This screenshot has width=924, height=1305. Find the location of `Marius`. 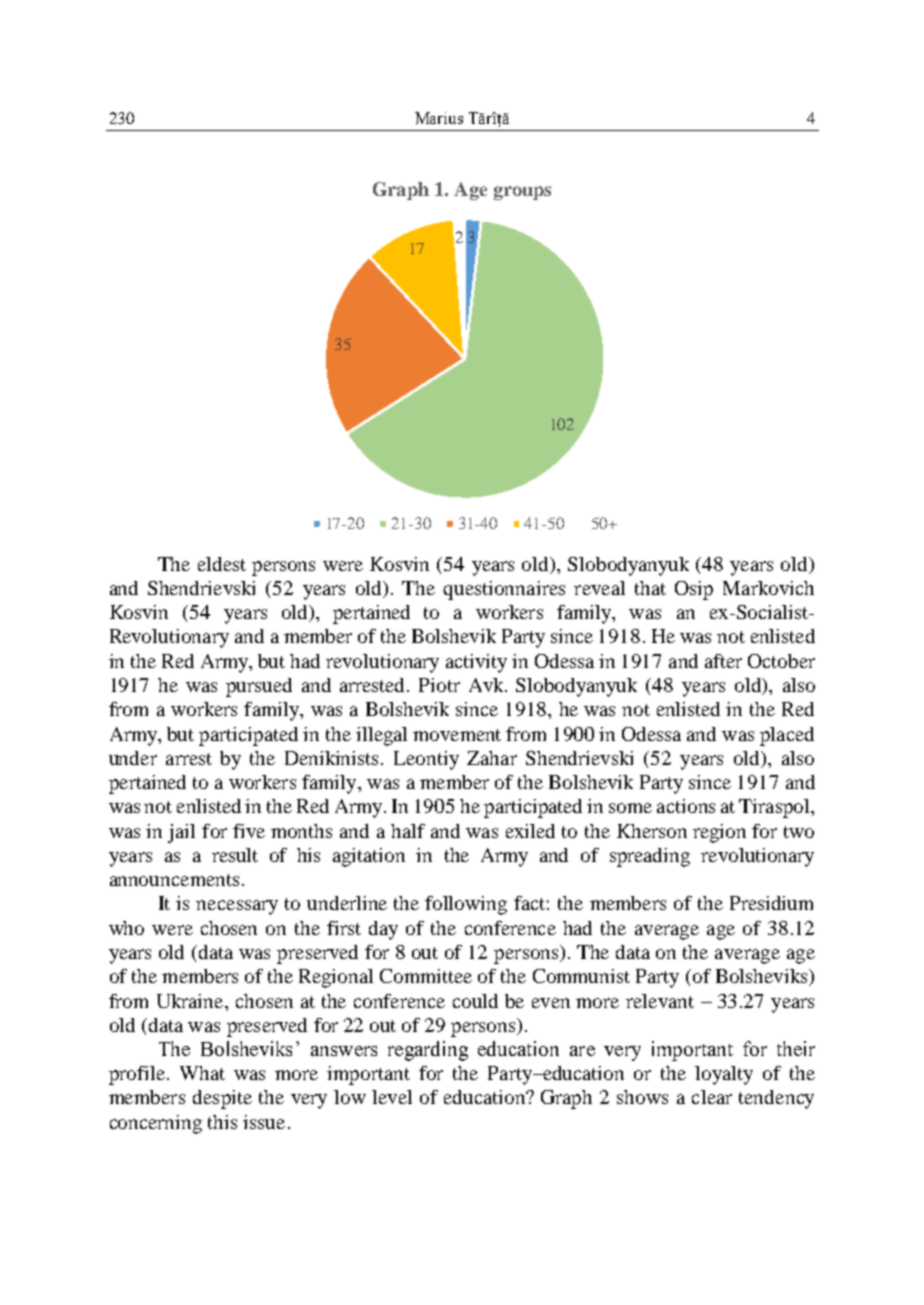

Marius is located at coordinates (439, 118).
